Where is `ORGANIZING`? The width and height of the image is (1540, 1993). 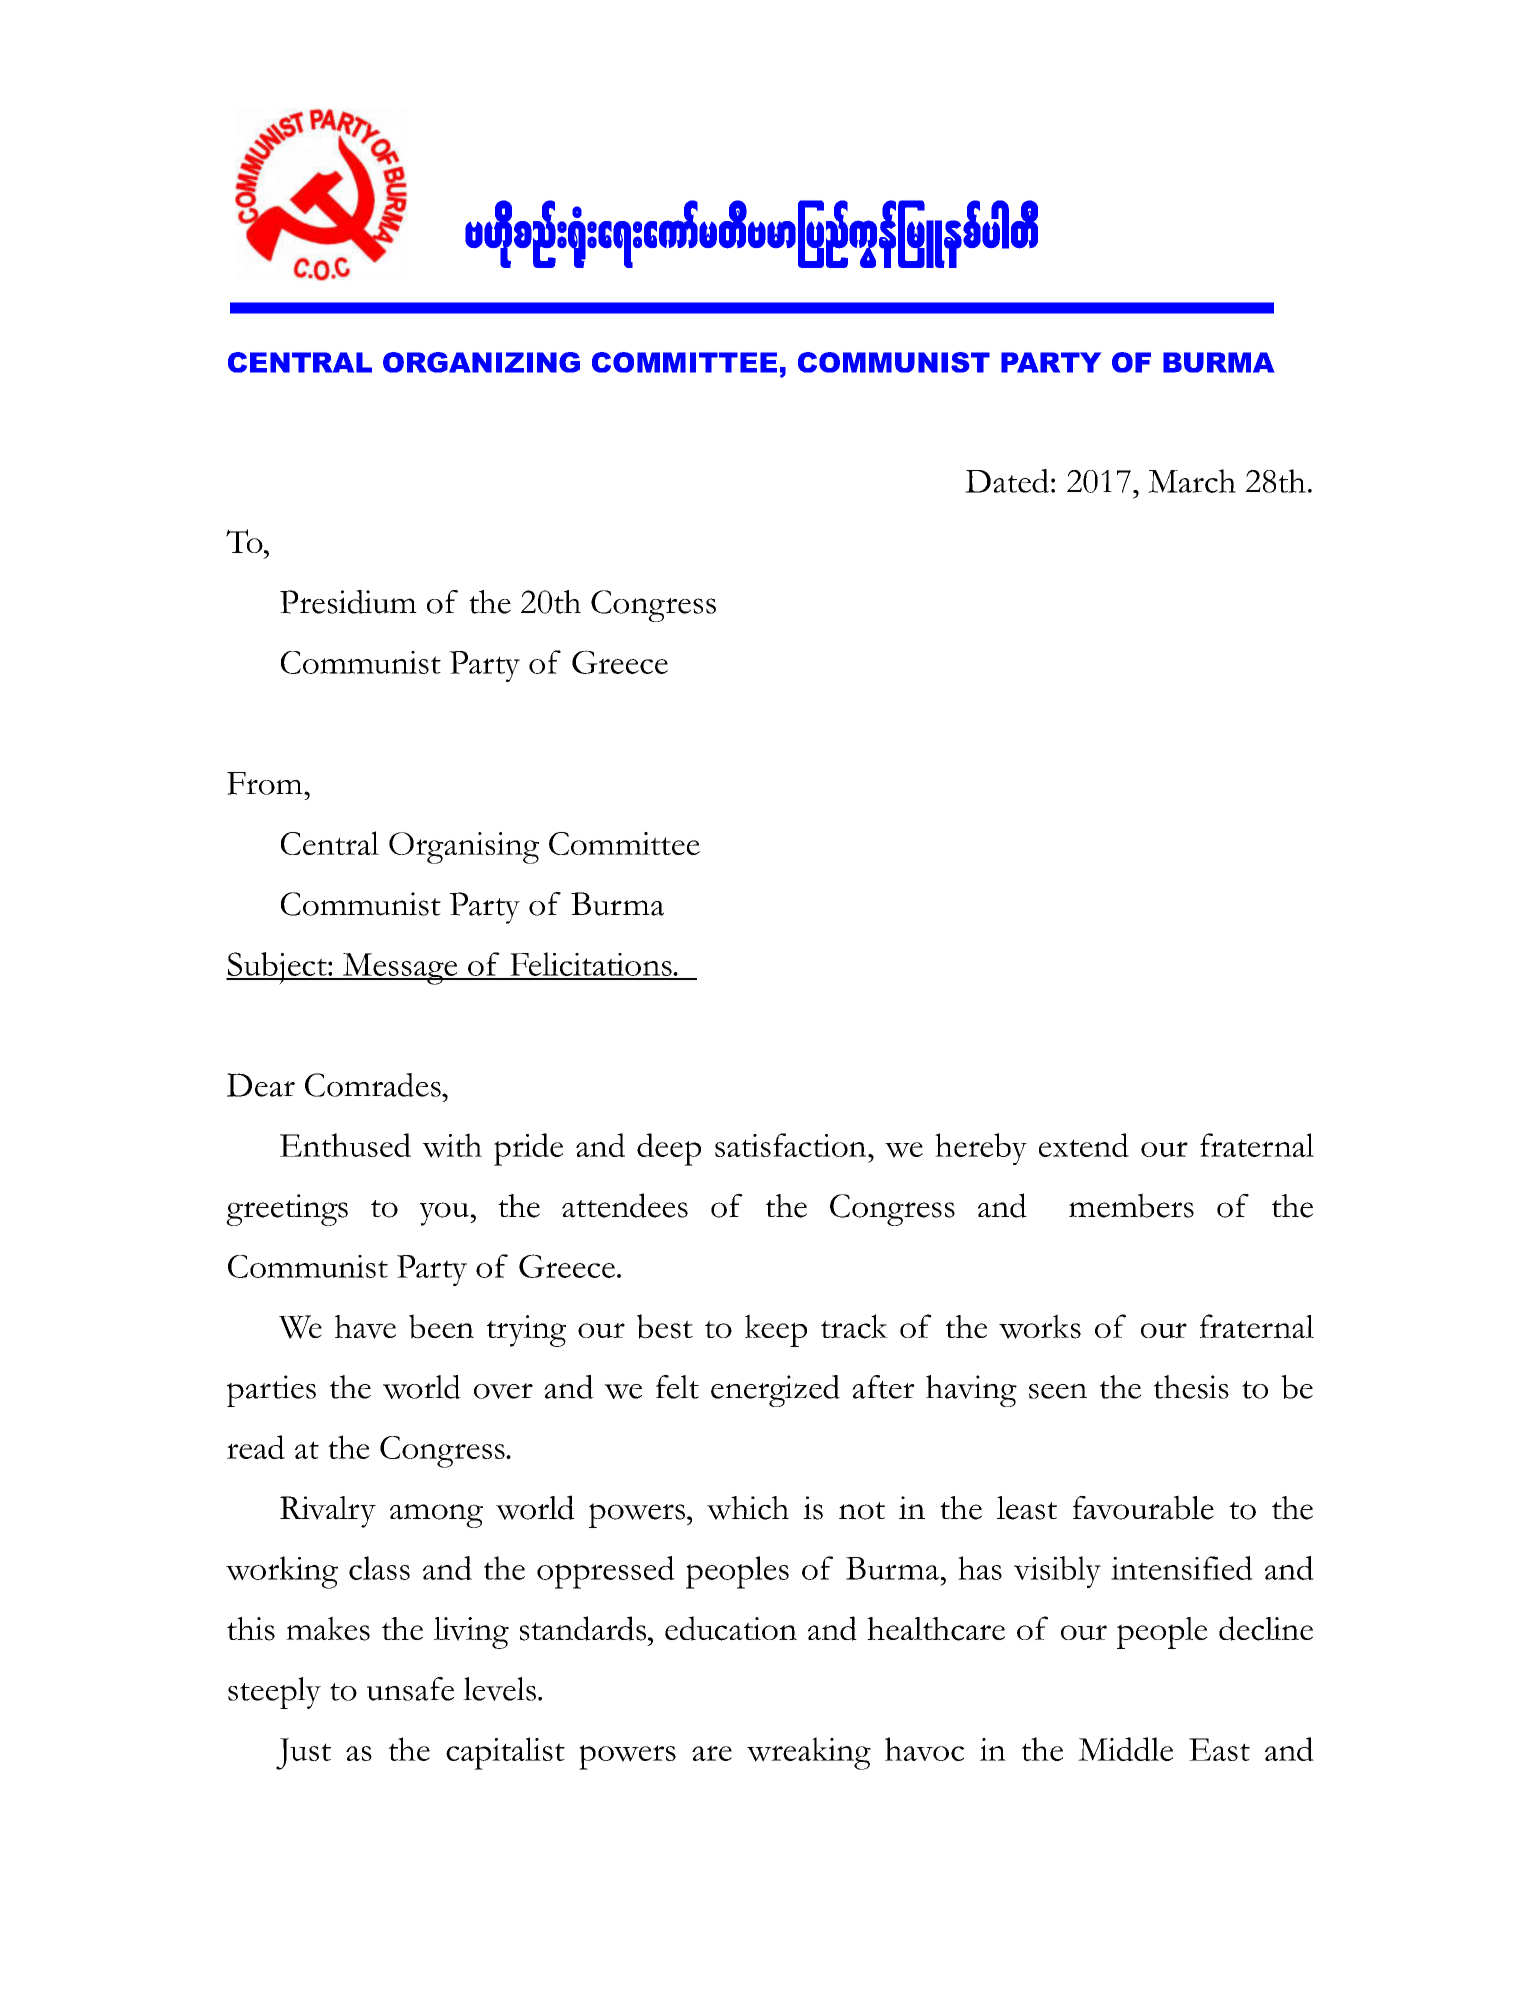 ORGANIZING is located at coordinates (481, 362).
